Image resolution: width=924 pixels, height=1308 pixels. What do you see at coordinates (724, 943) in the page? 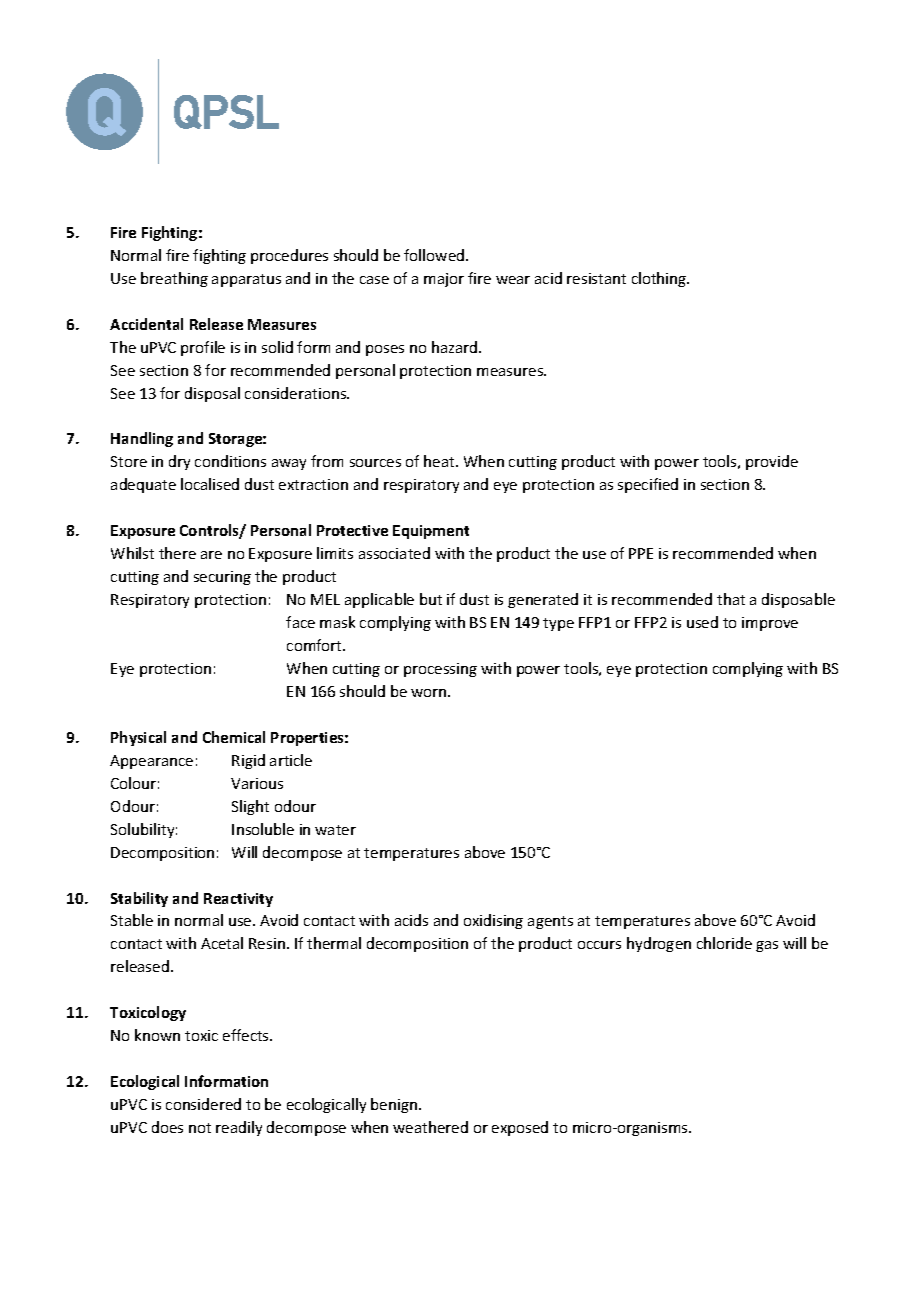
I see `chloride` at bounding box center [724, 943].
